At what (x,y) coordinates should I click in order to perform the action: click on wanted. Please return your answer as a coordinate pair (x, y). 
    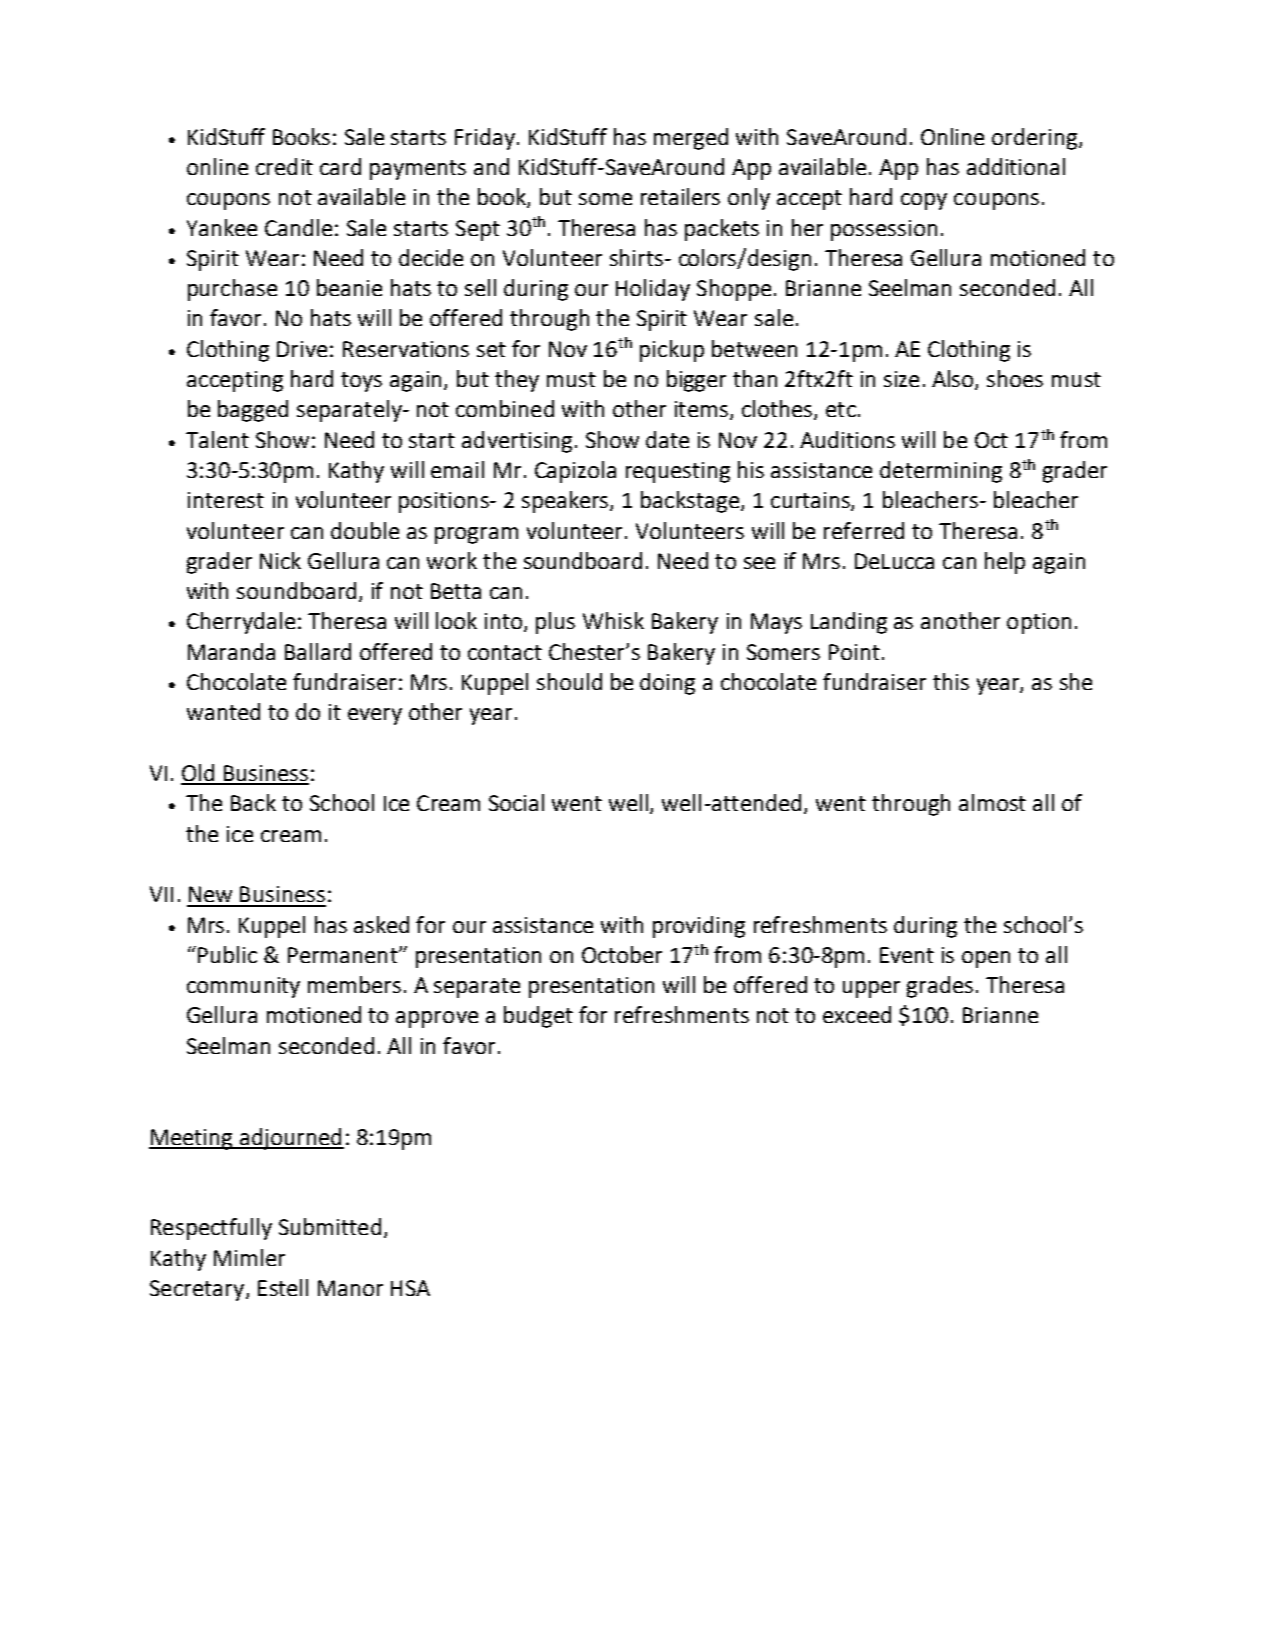
    Looking at the image, I should click on (223, 711).
